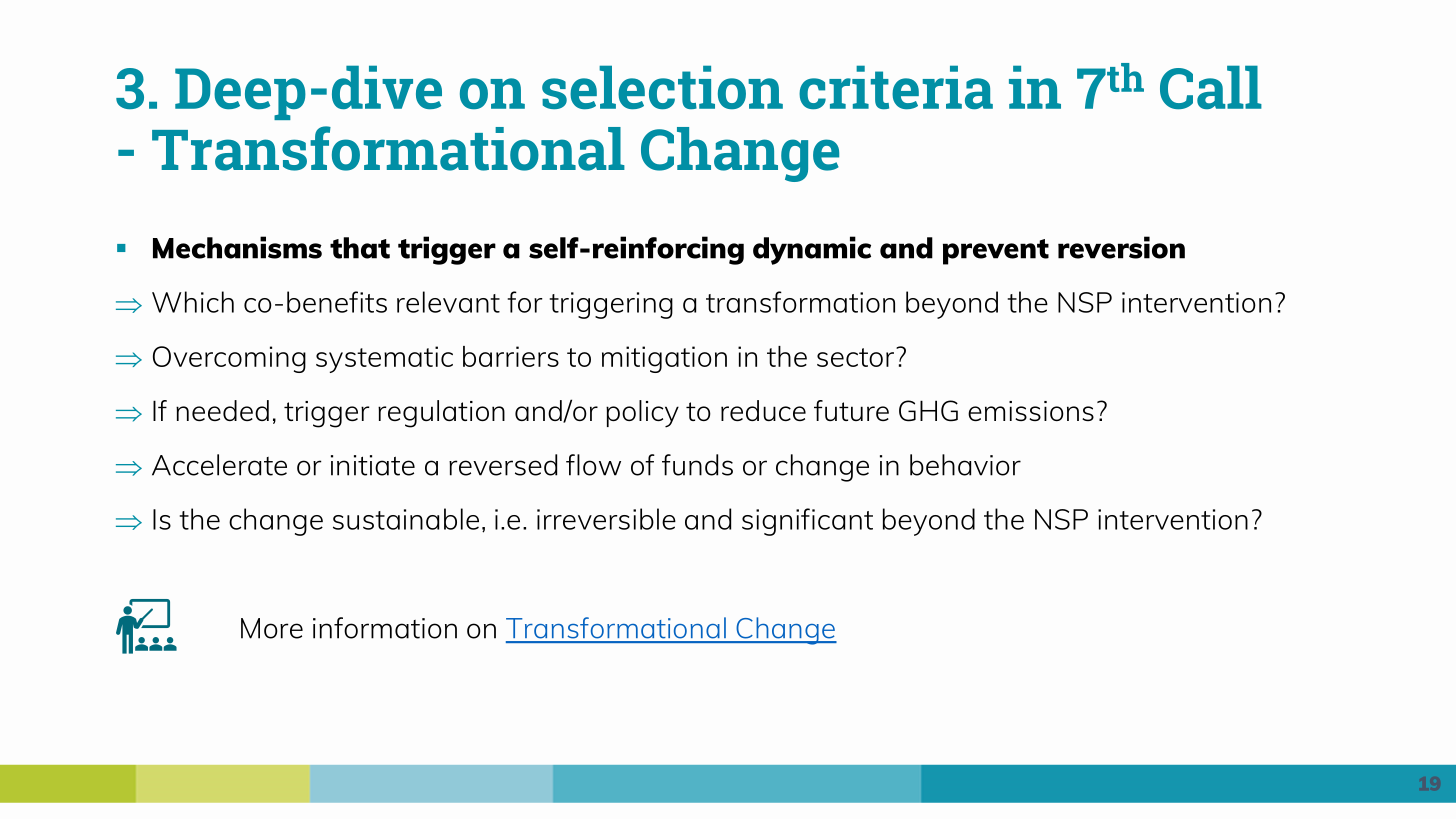 This screenshot has height=819, width=1456. What do you see at coordinates (1031, 411) in the screenshot?
I see `emissions` at bounding box center [1031, 411].
